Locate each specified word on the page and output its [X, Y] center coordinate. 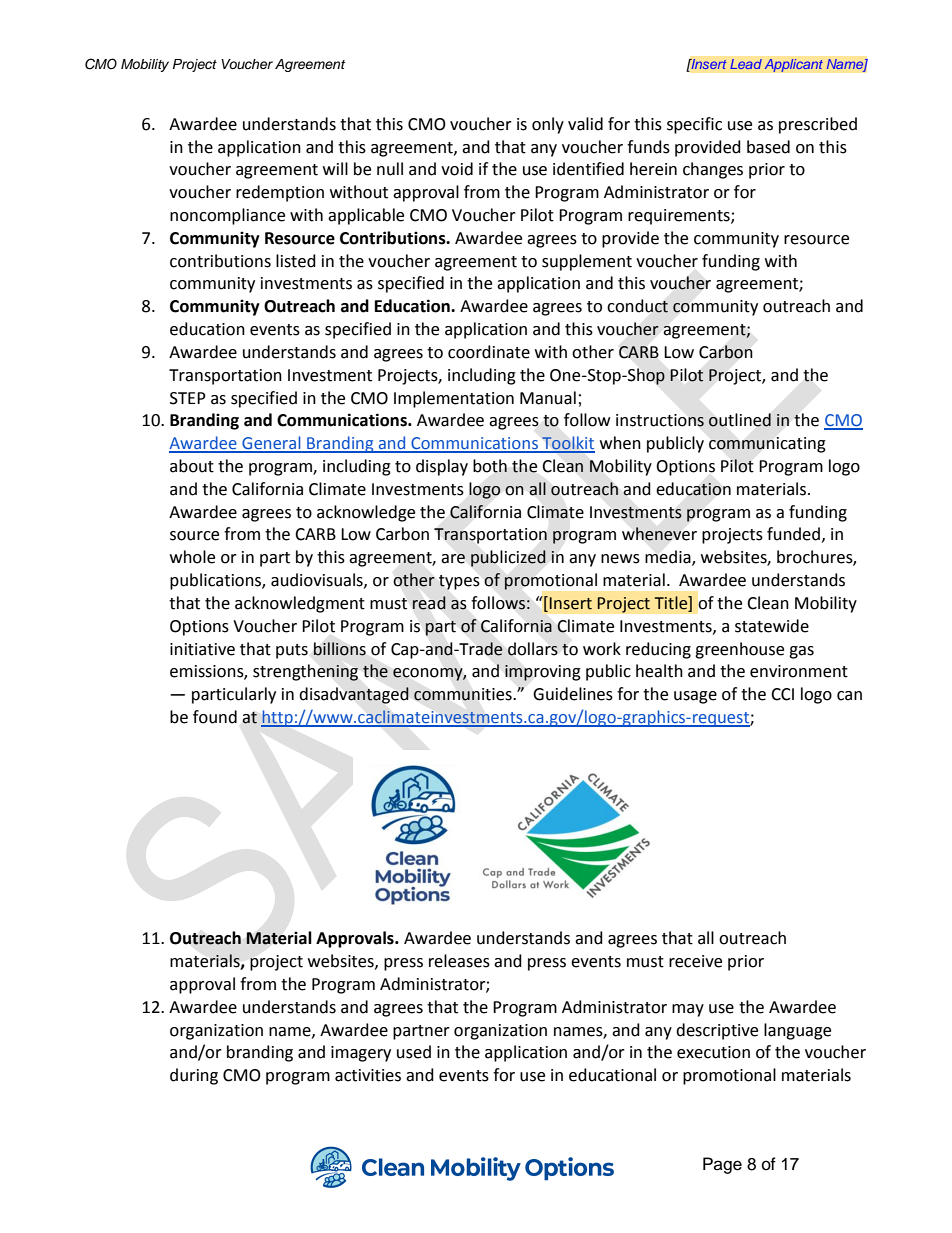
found [215, 717]
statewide [772, 626]
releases [459, 961]
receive [695, 961]
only [548, 125]
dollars [533, 649]
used [414, 1052]
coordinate [489, 352]
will [335, 168]
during [194, 1076]
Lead [746, 64]
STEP [188, 398]
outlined [739, 420]
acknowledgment [300, 604]
